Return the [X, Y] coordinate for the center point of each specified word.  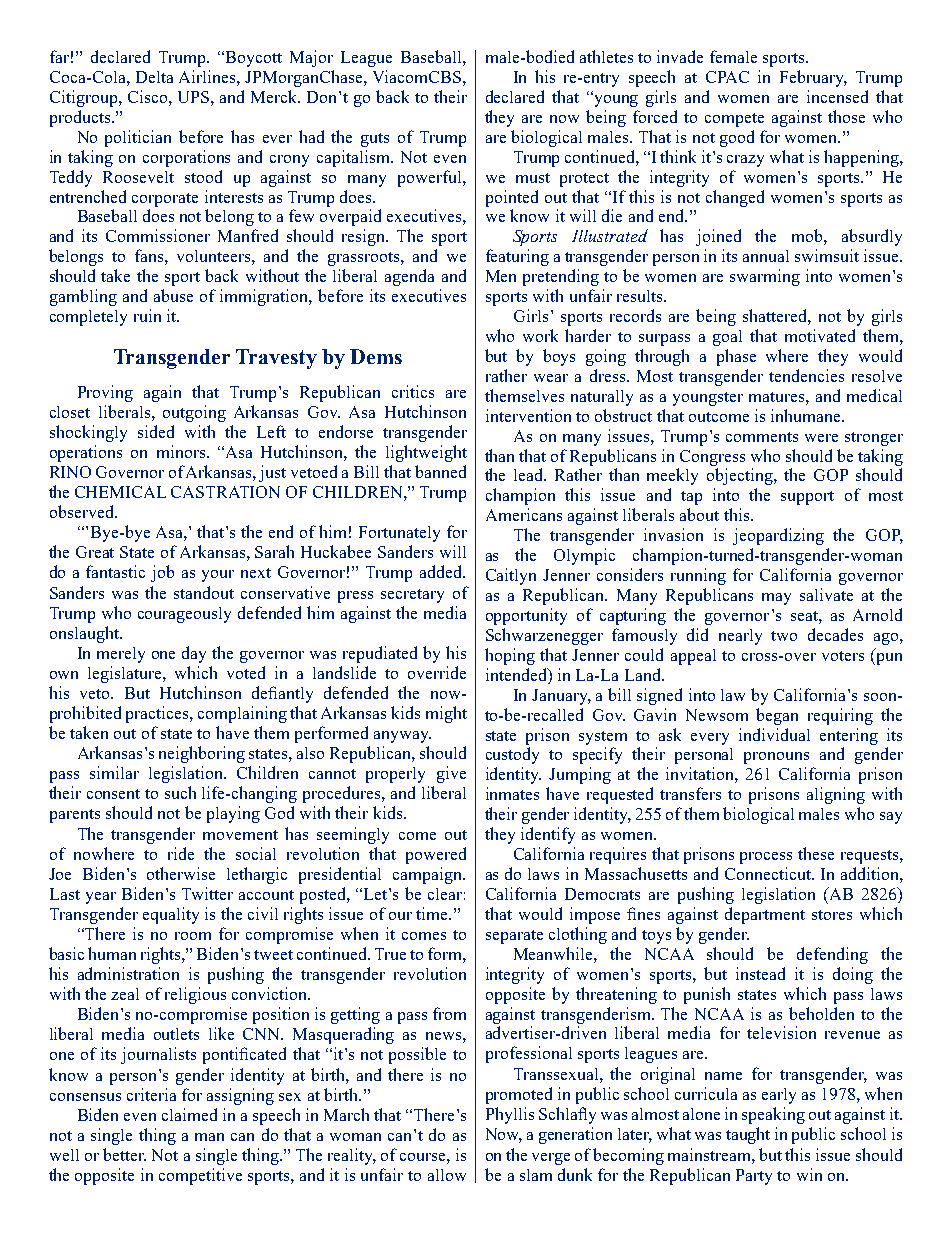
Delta [154, 77]
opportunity [526, 616]
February [813, 78]
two [784, 636]
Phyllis [510, 1115]
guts [375, 140]
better [124, 1154]
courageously [184, 615]
